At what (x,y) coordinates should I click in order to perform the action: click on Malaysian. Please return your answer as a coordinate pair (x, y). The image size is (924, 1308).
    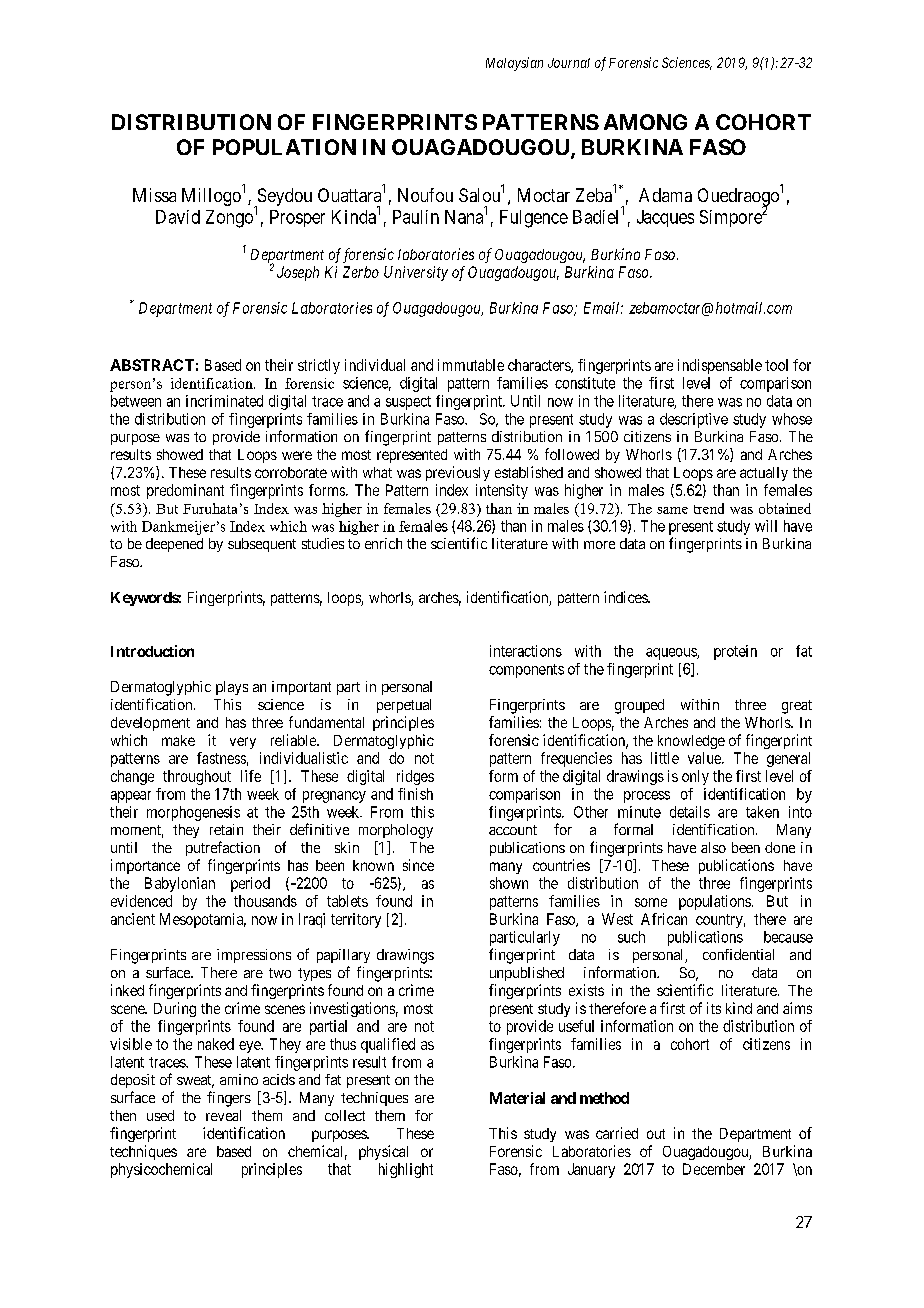
    Looking at the image, I should click on (514, 64).
